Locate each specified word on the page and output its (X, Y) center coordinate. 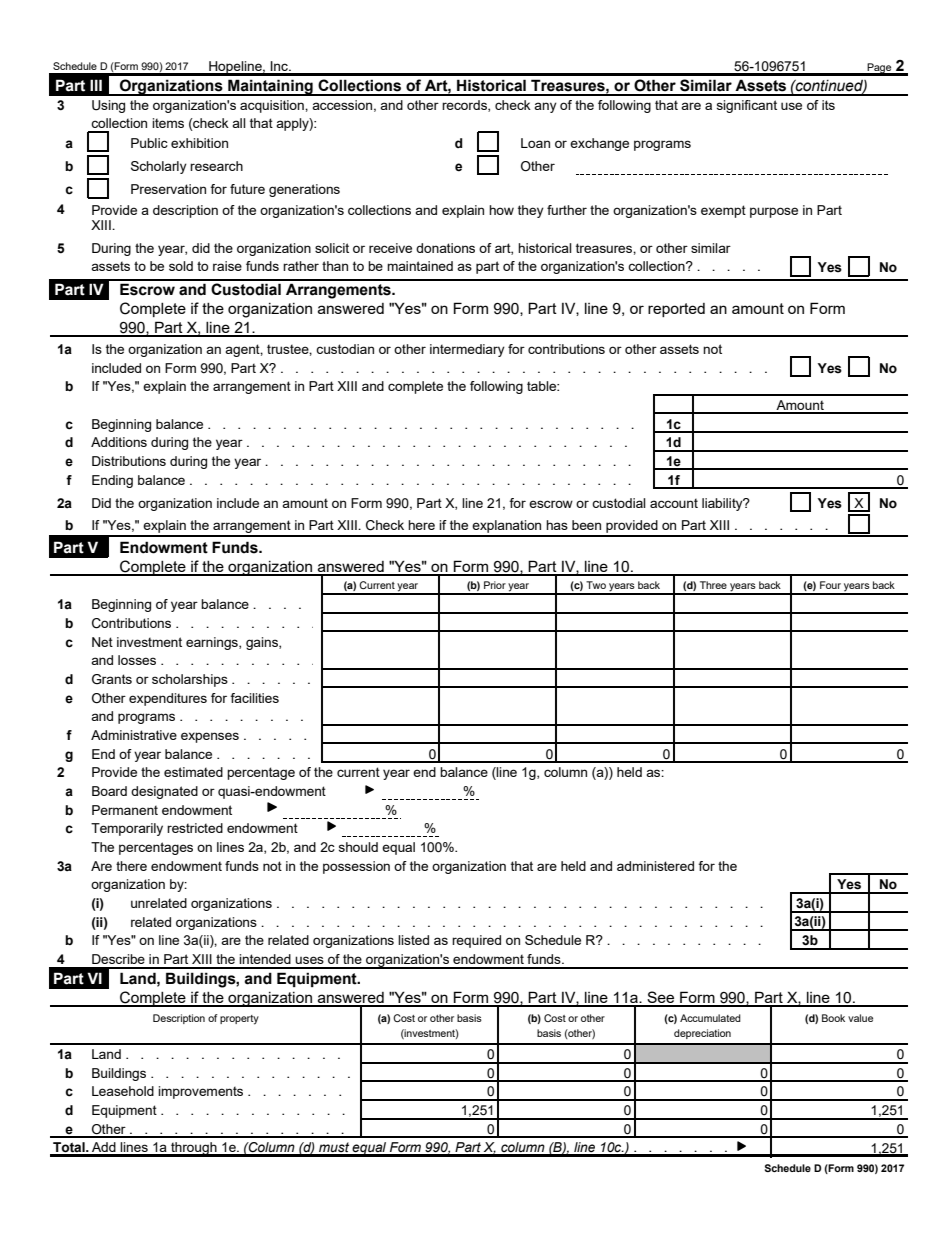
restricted (195, 828)
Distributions (129, 461)
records (465, 106)
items (168, 123)
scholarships (190, 680)
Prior (495, 585)
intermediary (467, 350)
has (557, 525)
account (674, 503)
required (476, 941)
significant (747, 106)
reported (676, 310)
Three (713, 585)
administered (655, 866)
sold (181, 266)
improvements (200, 1092)
